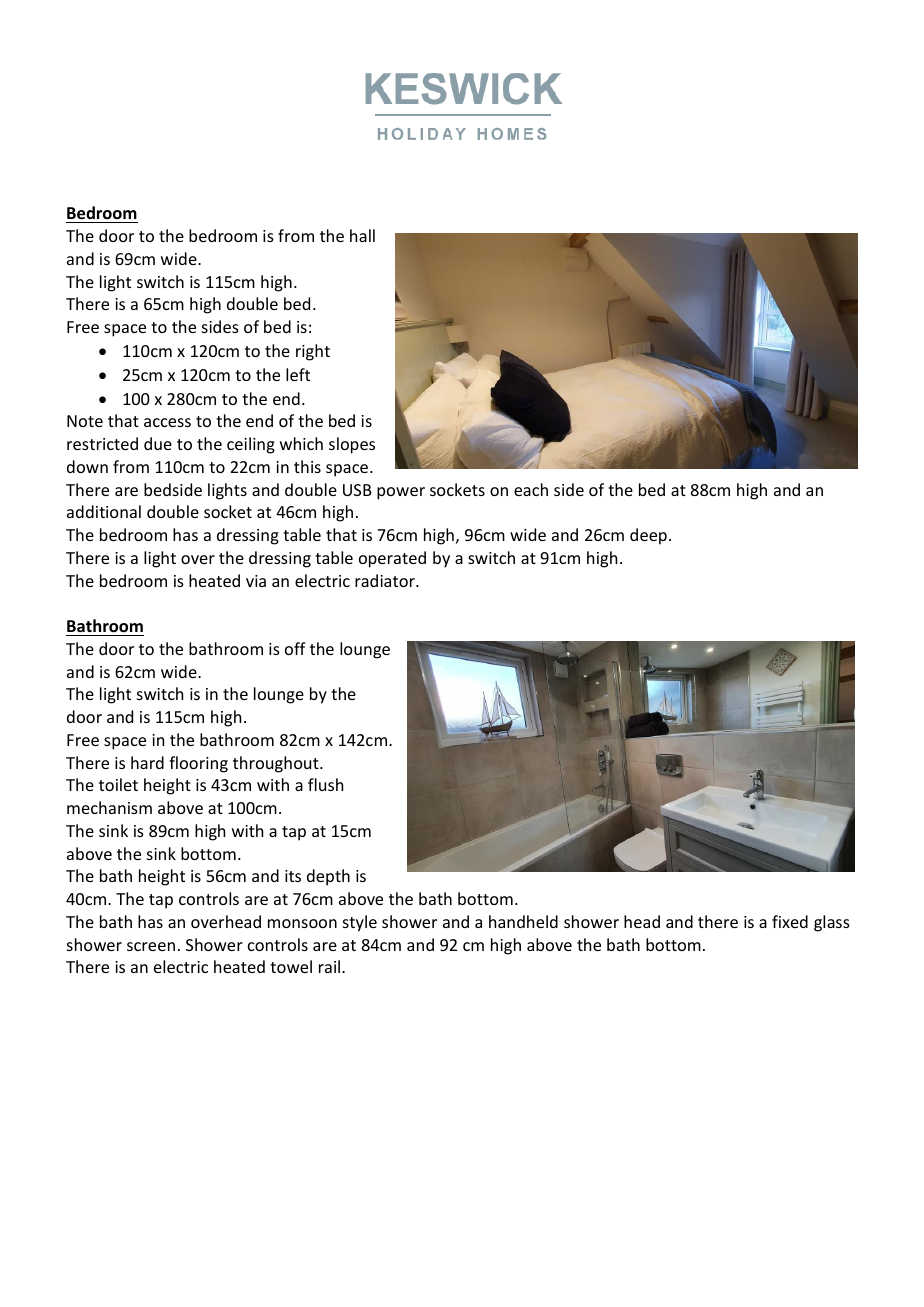  Describe the element at coordinates (392, 559) in the document. I see `operated` at that location.
